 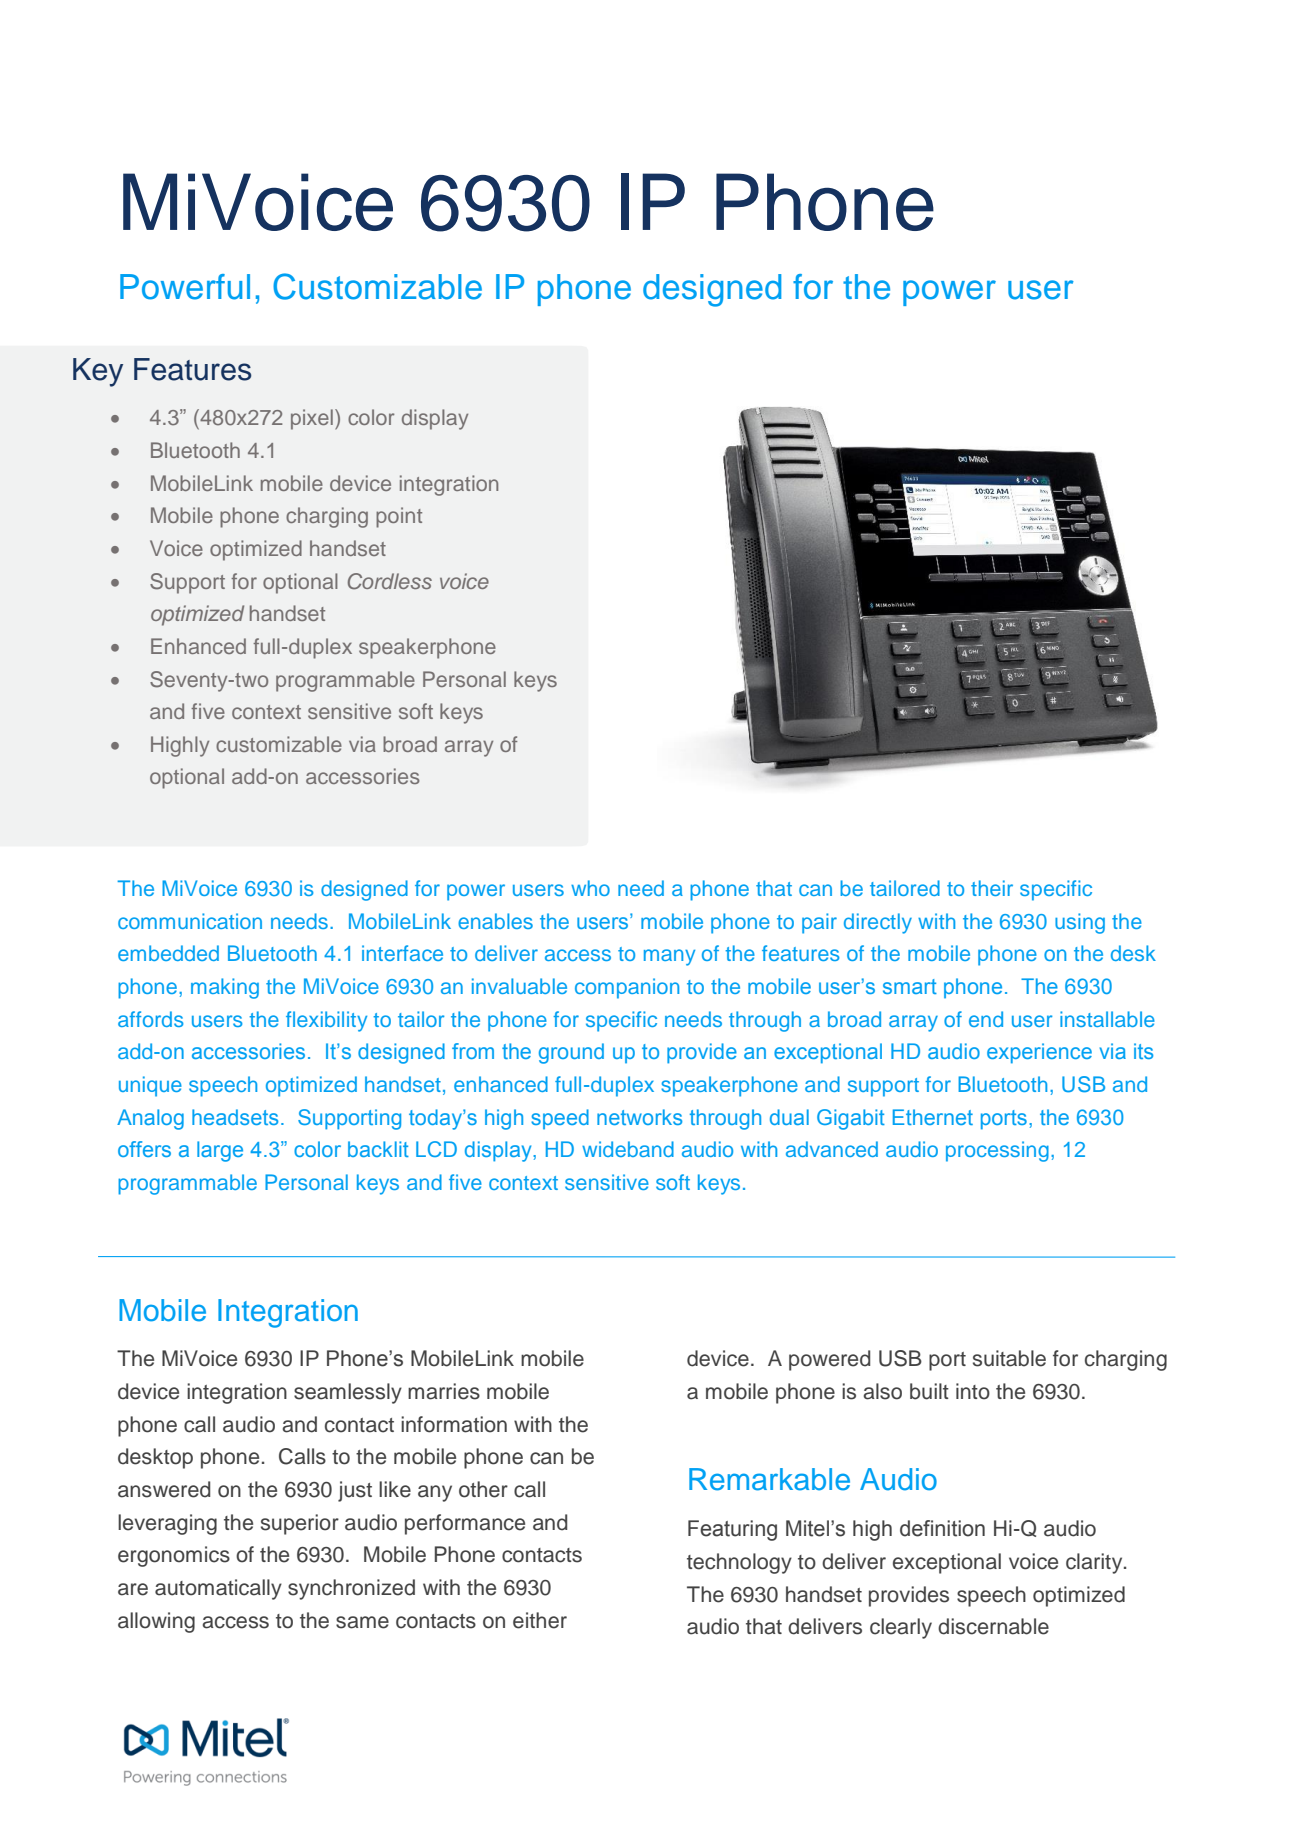 What do you see at coordinates (351, 1589) in the screenshot?
I see `synchronized` at bounding box center [351, 1589].
